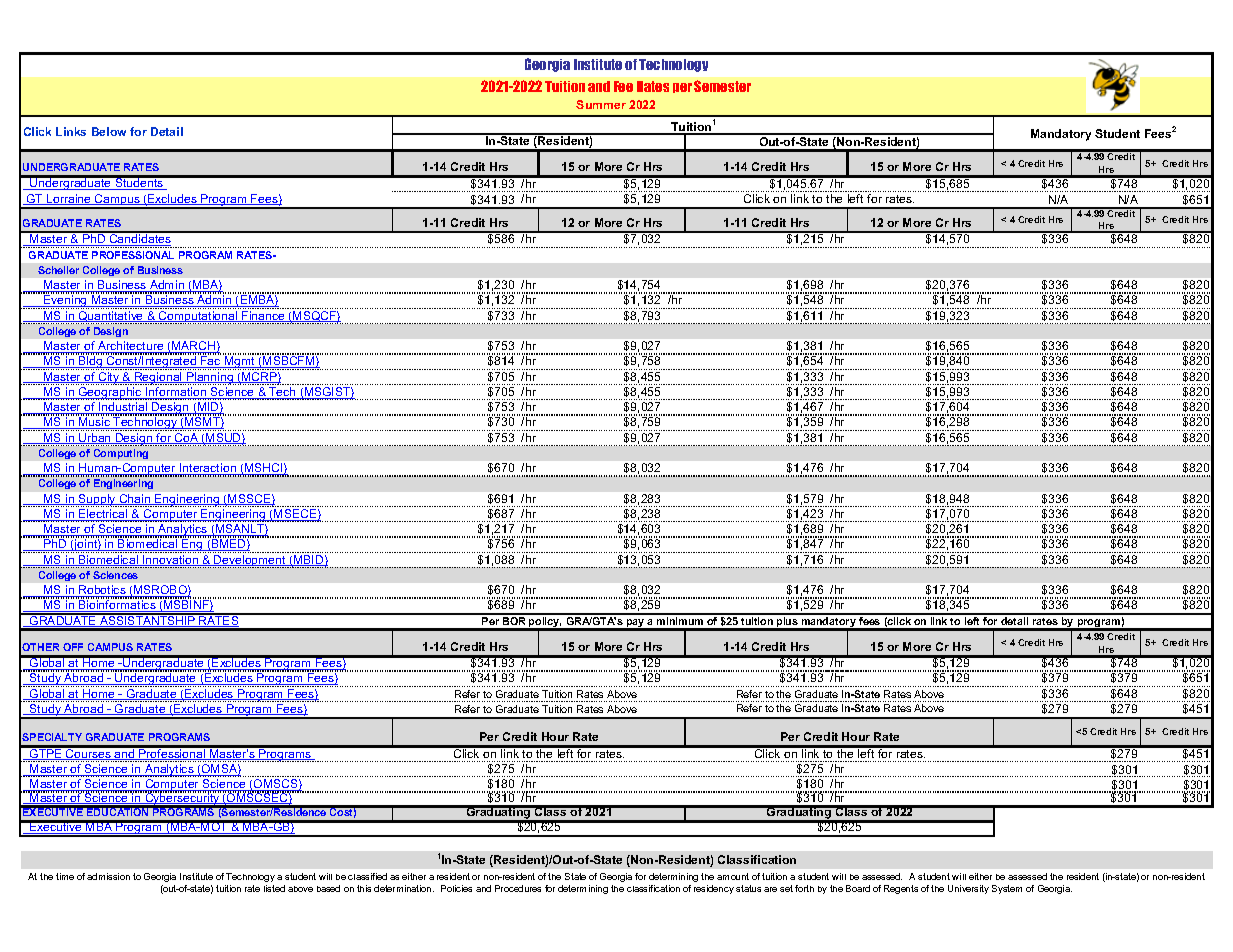 The width and height of the document is (1233, 952). I want to click on Below, so click(109, 131).
